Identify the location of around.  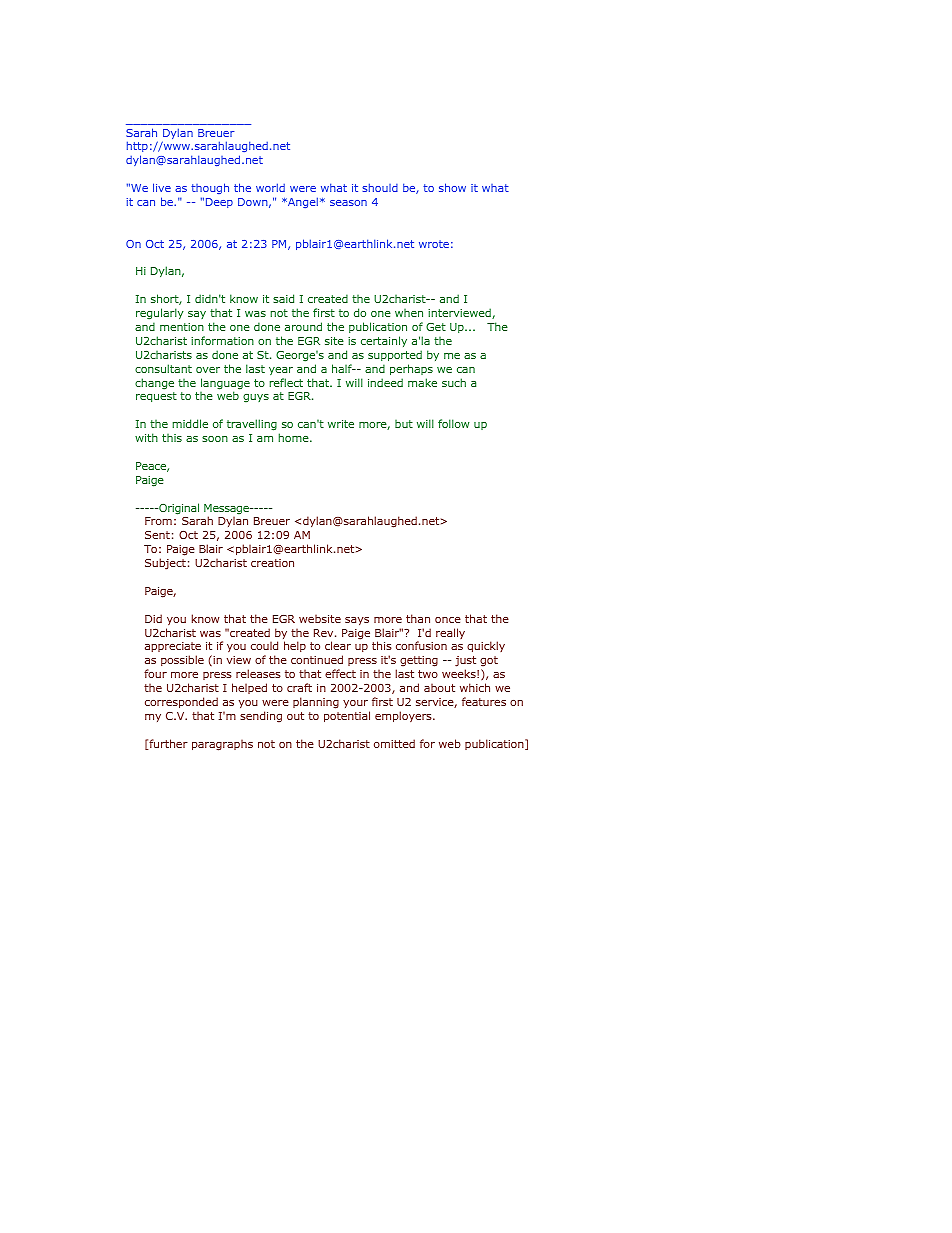
(303, 326).
